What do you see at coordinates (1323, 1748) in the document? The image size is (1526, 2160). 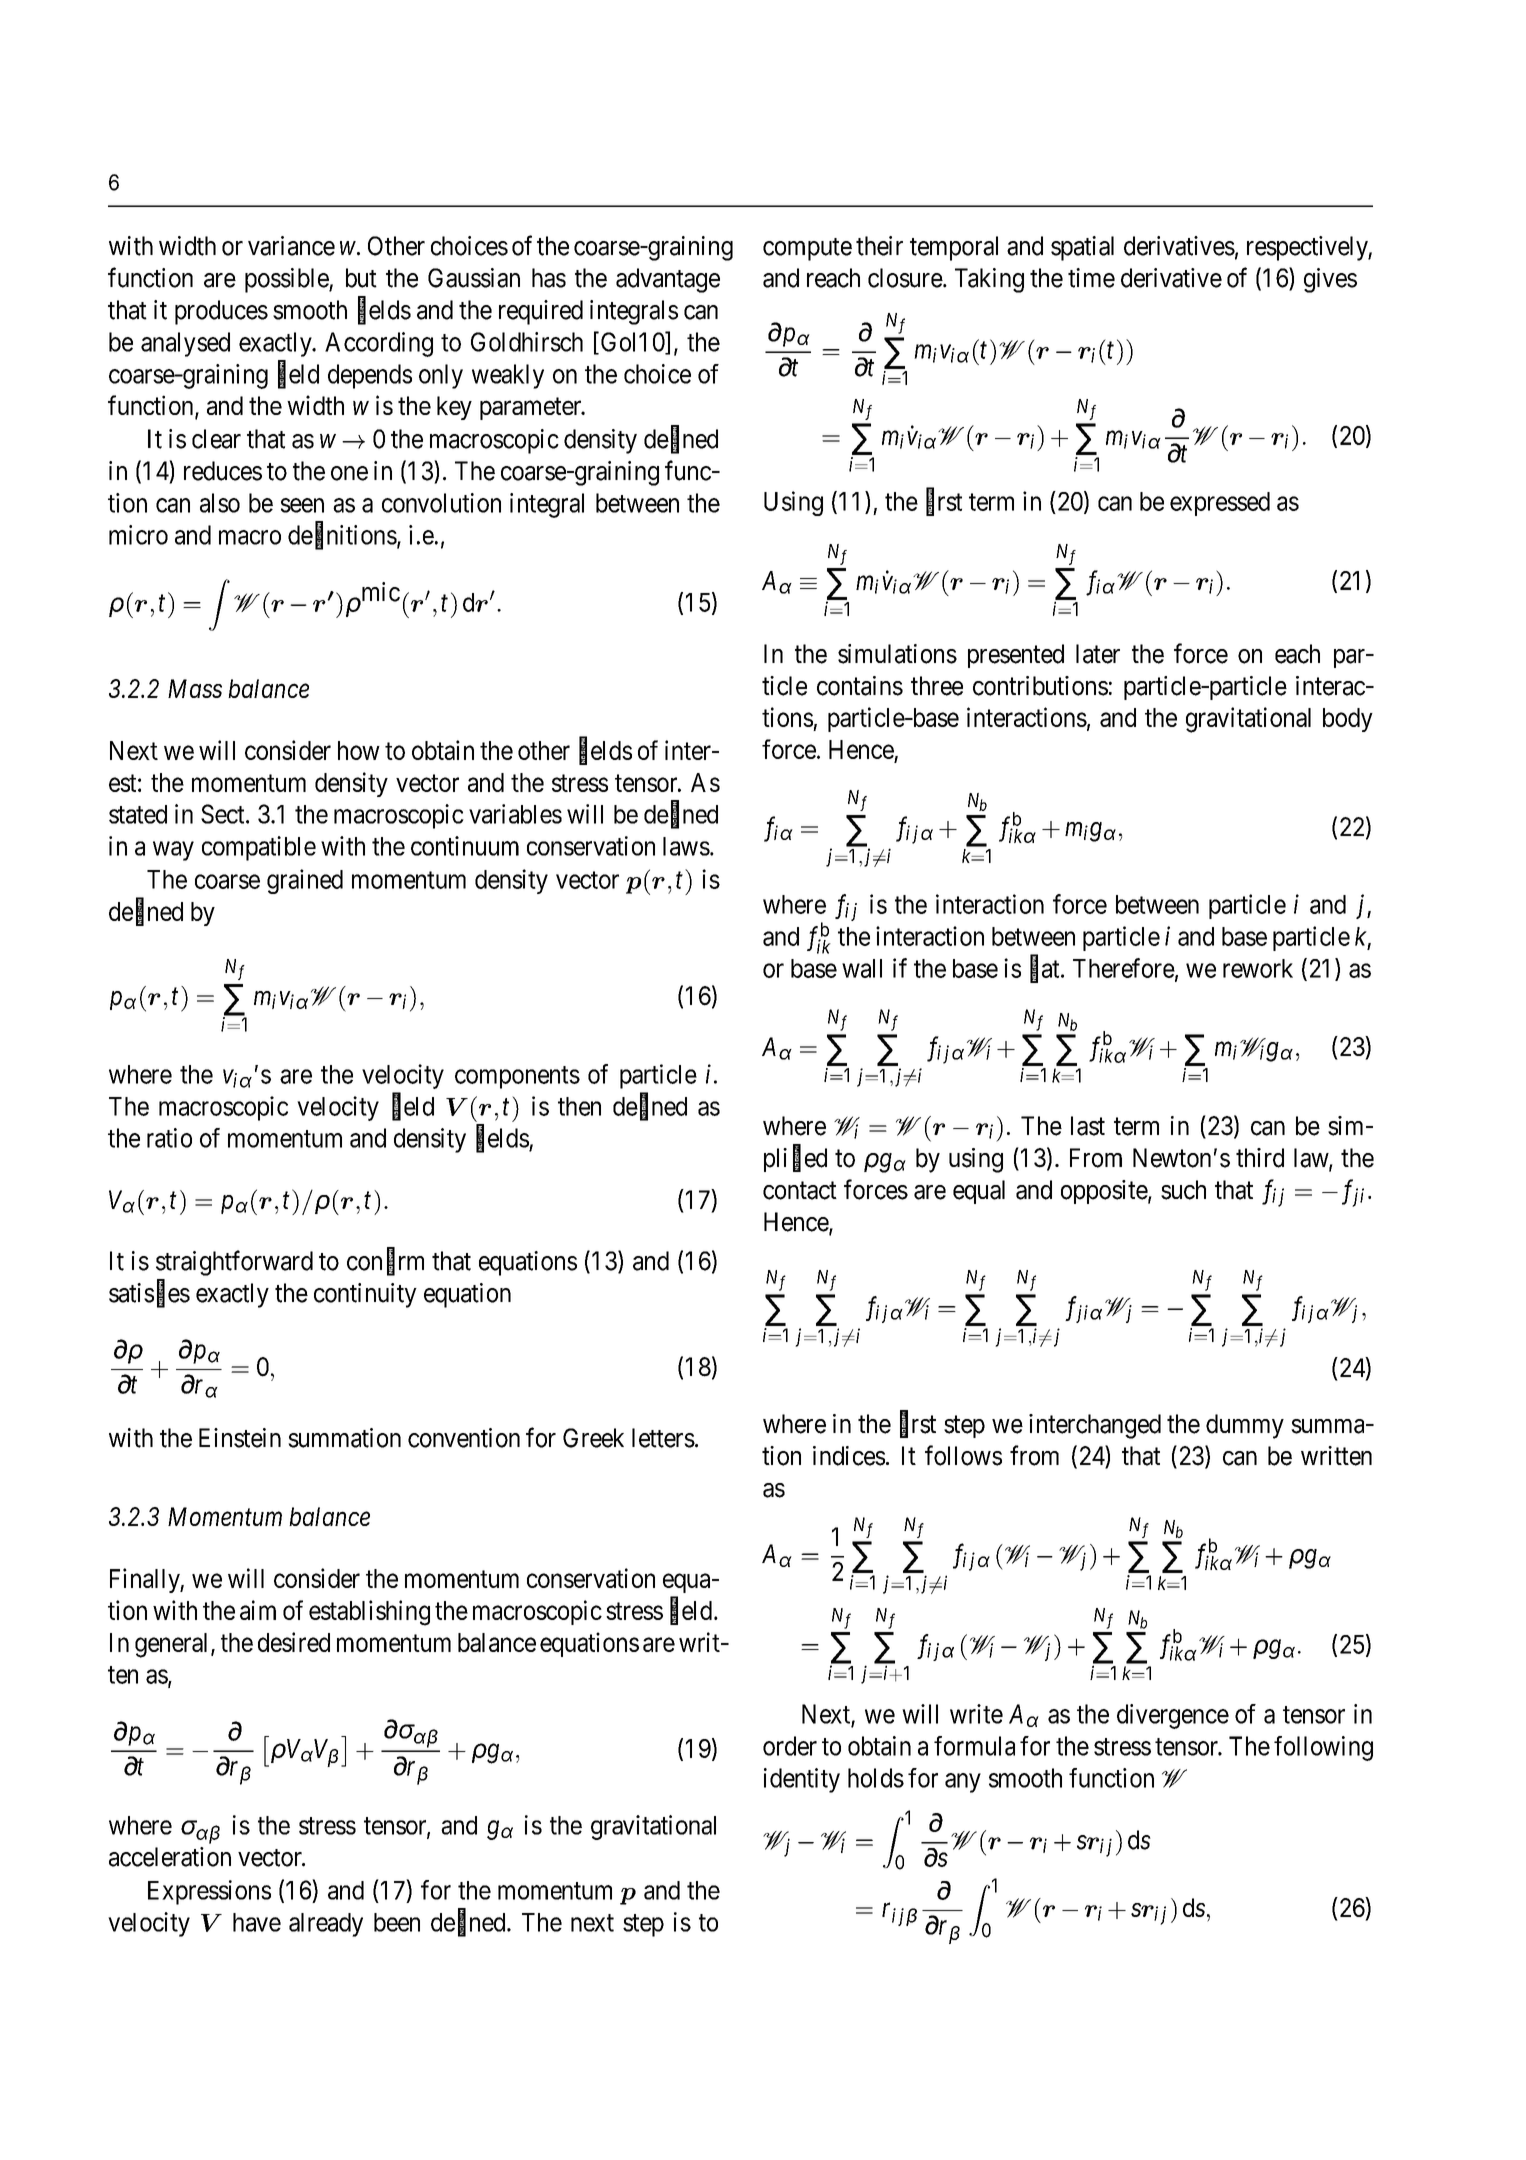 I see `following` at bounding box center [1323, 1748].
